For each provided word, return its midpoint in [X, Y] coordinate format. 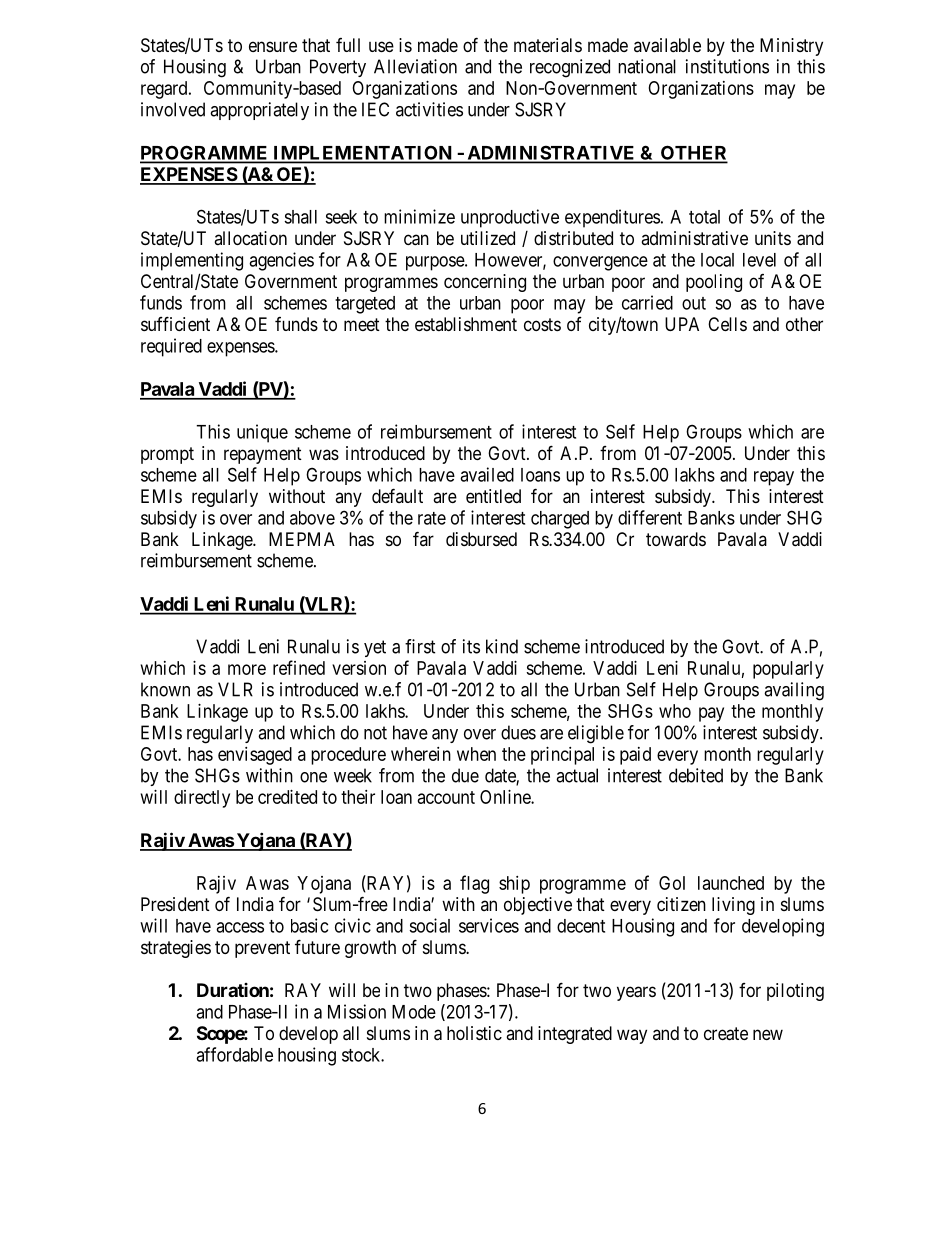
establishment [466, 324]
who [675, 711]
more [247, 669]
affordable [234, 1054]
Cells [727, 324]
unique [262, 433]
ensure [273, 46]
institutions [727, 66]
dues [518, 732]
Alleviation [415, 66]
